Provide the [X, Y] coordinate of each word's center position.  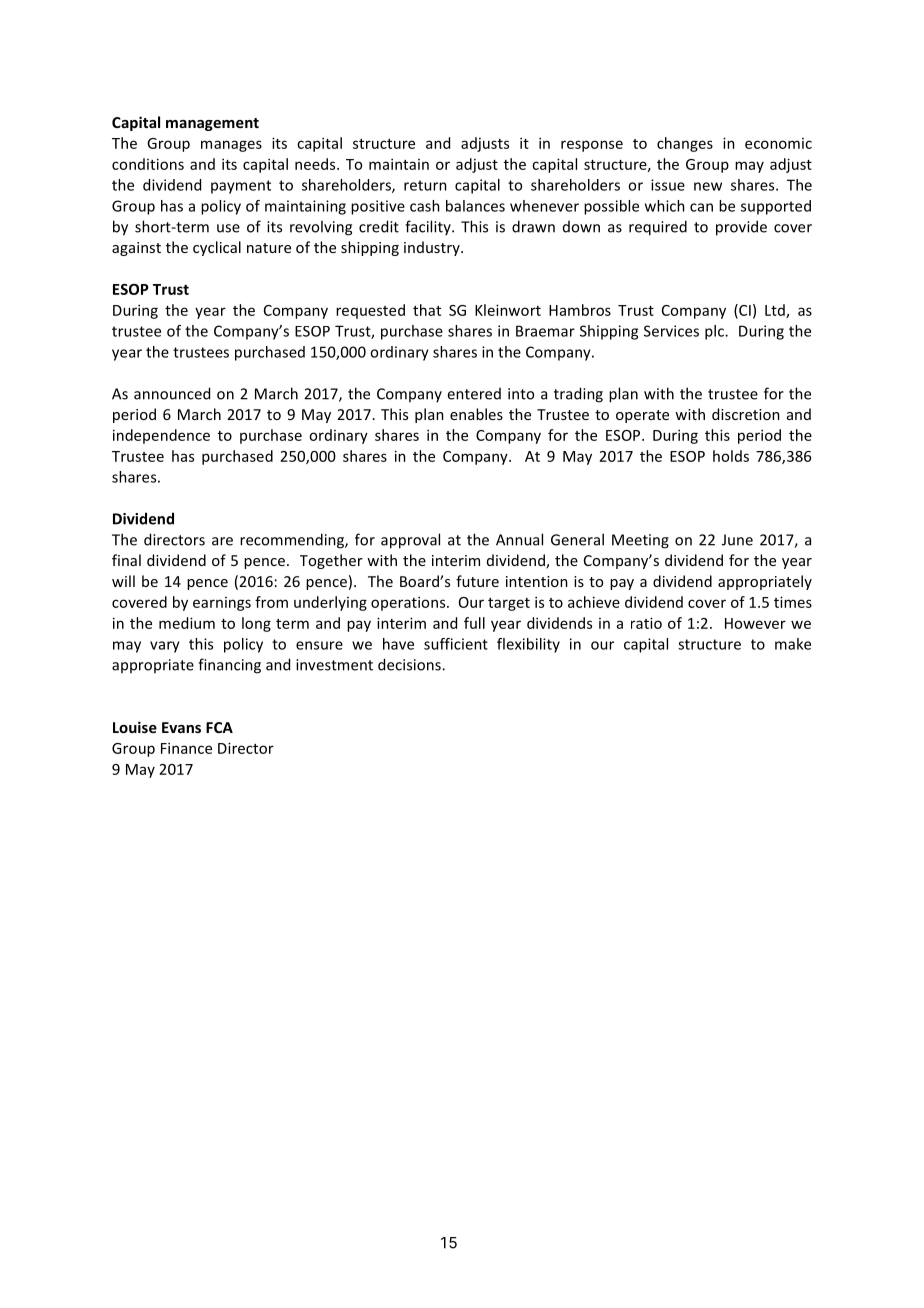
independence [161, 436]
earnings [222, 604]
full [474, 623]
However [755, 623]
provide [741, 228]
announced [172, 393]
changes [685, 144]
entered [474, 394]
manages [231, 146]
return [425, 185]
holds [731, 456]
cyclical [217, 248]
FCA [219, 727]
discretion [746, 414]
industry [433, 248]
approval [410, 541]
